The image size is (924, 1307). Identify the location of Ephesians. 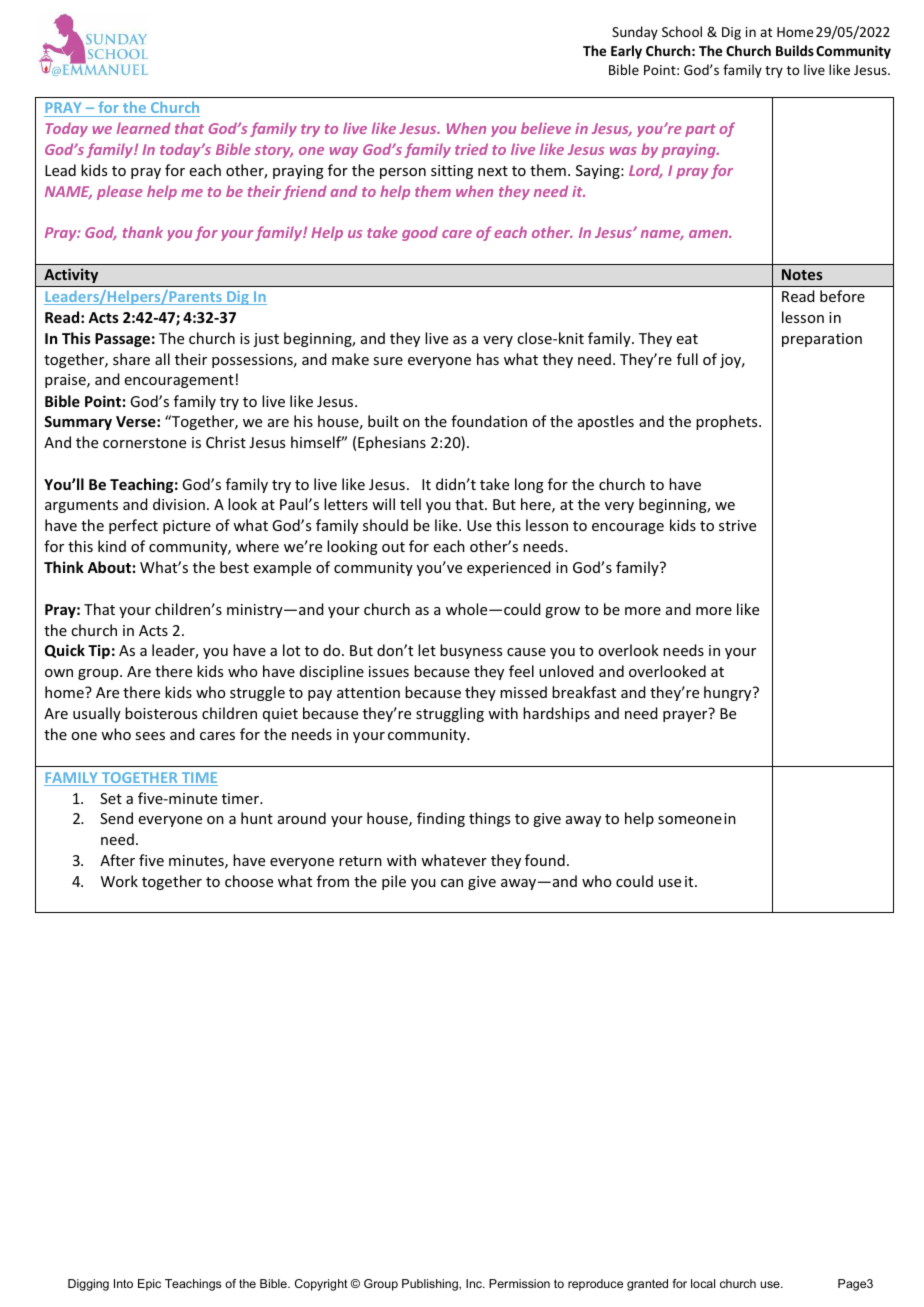
(392, 443).
